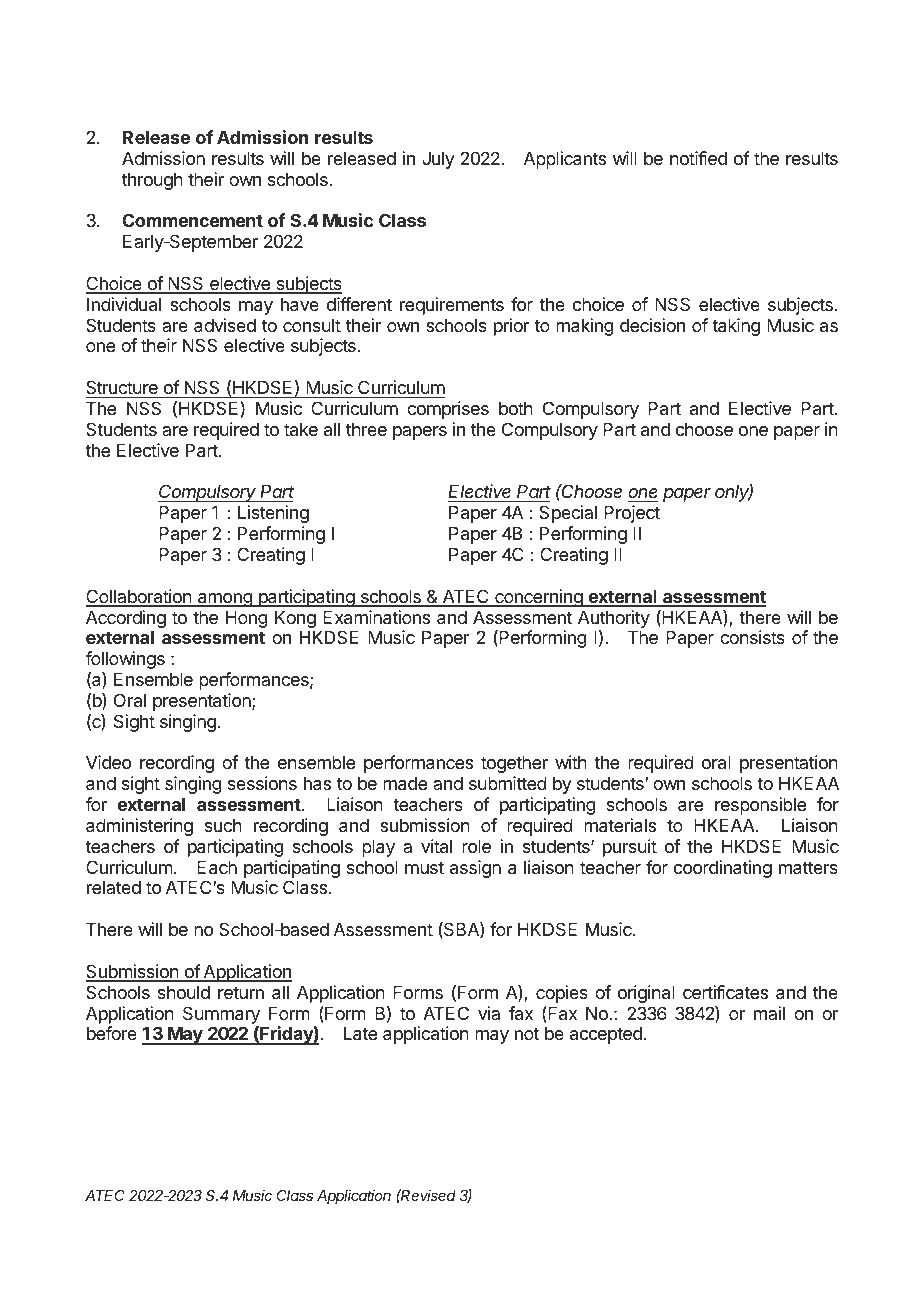 The height and width of the image is (1308, 924). I want to click on Project, so click(632, 514).
